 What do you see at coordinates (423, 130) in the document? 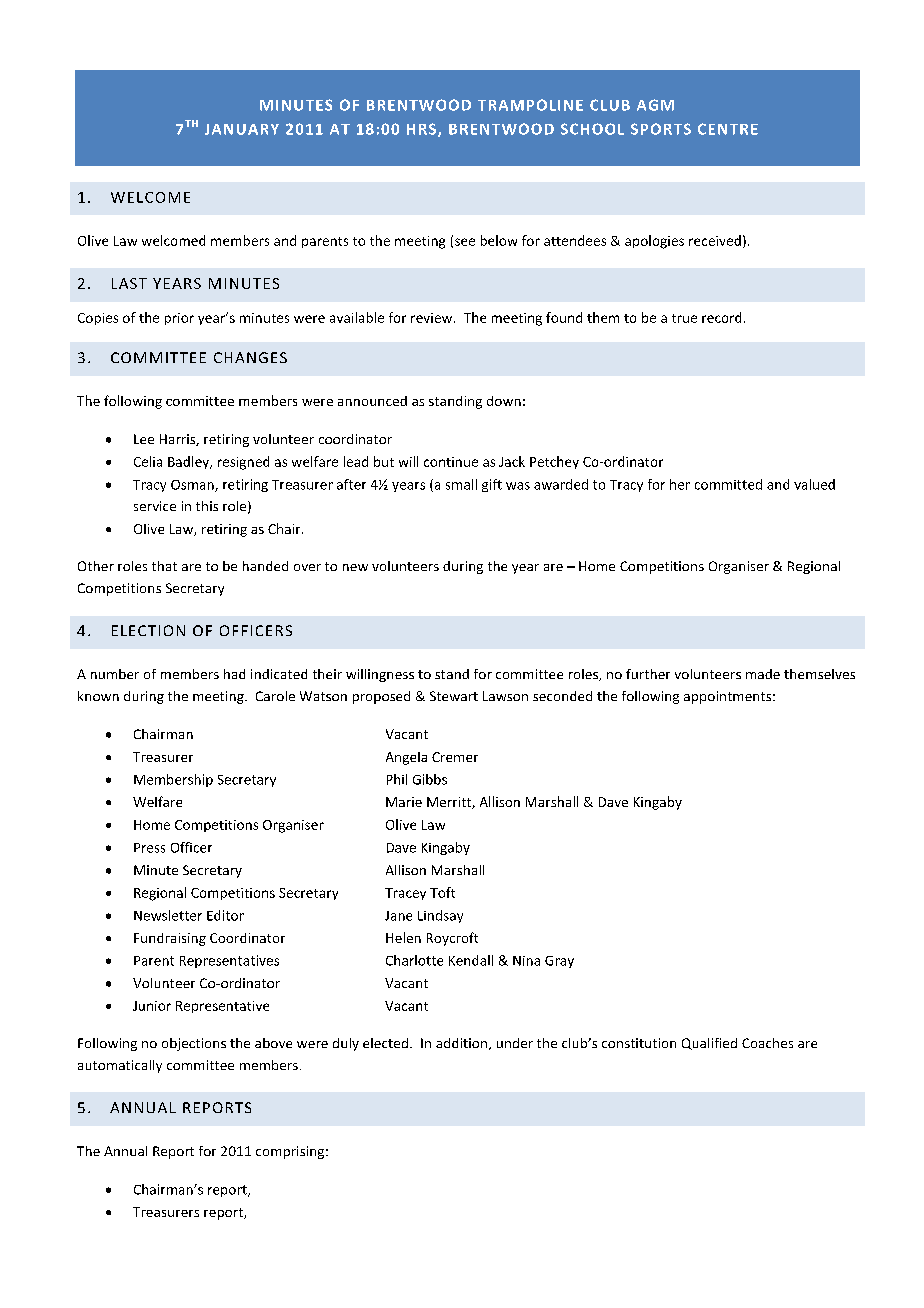
I see `HRS` at bounding box center [423, 130].
